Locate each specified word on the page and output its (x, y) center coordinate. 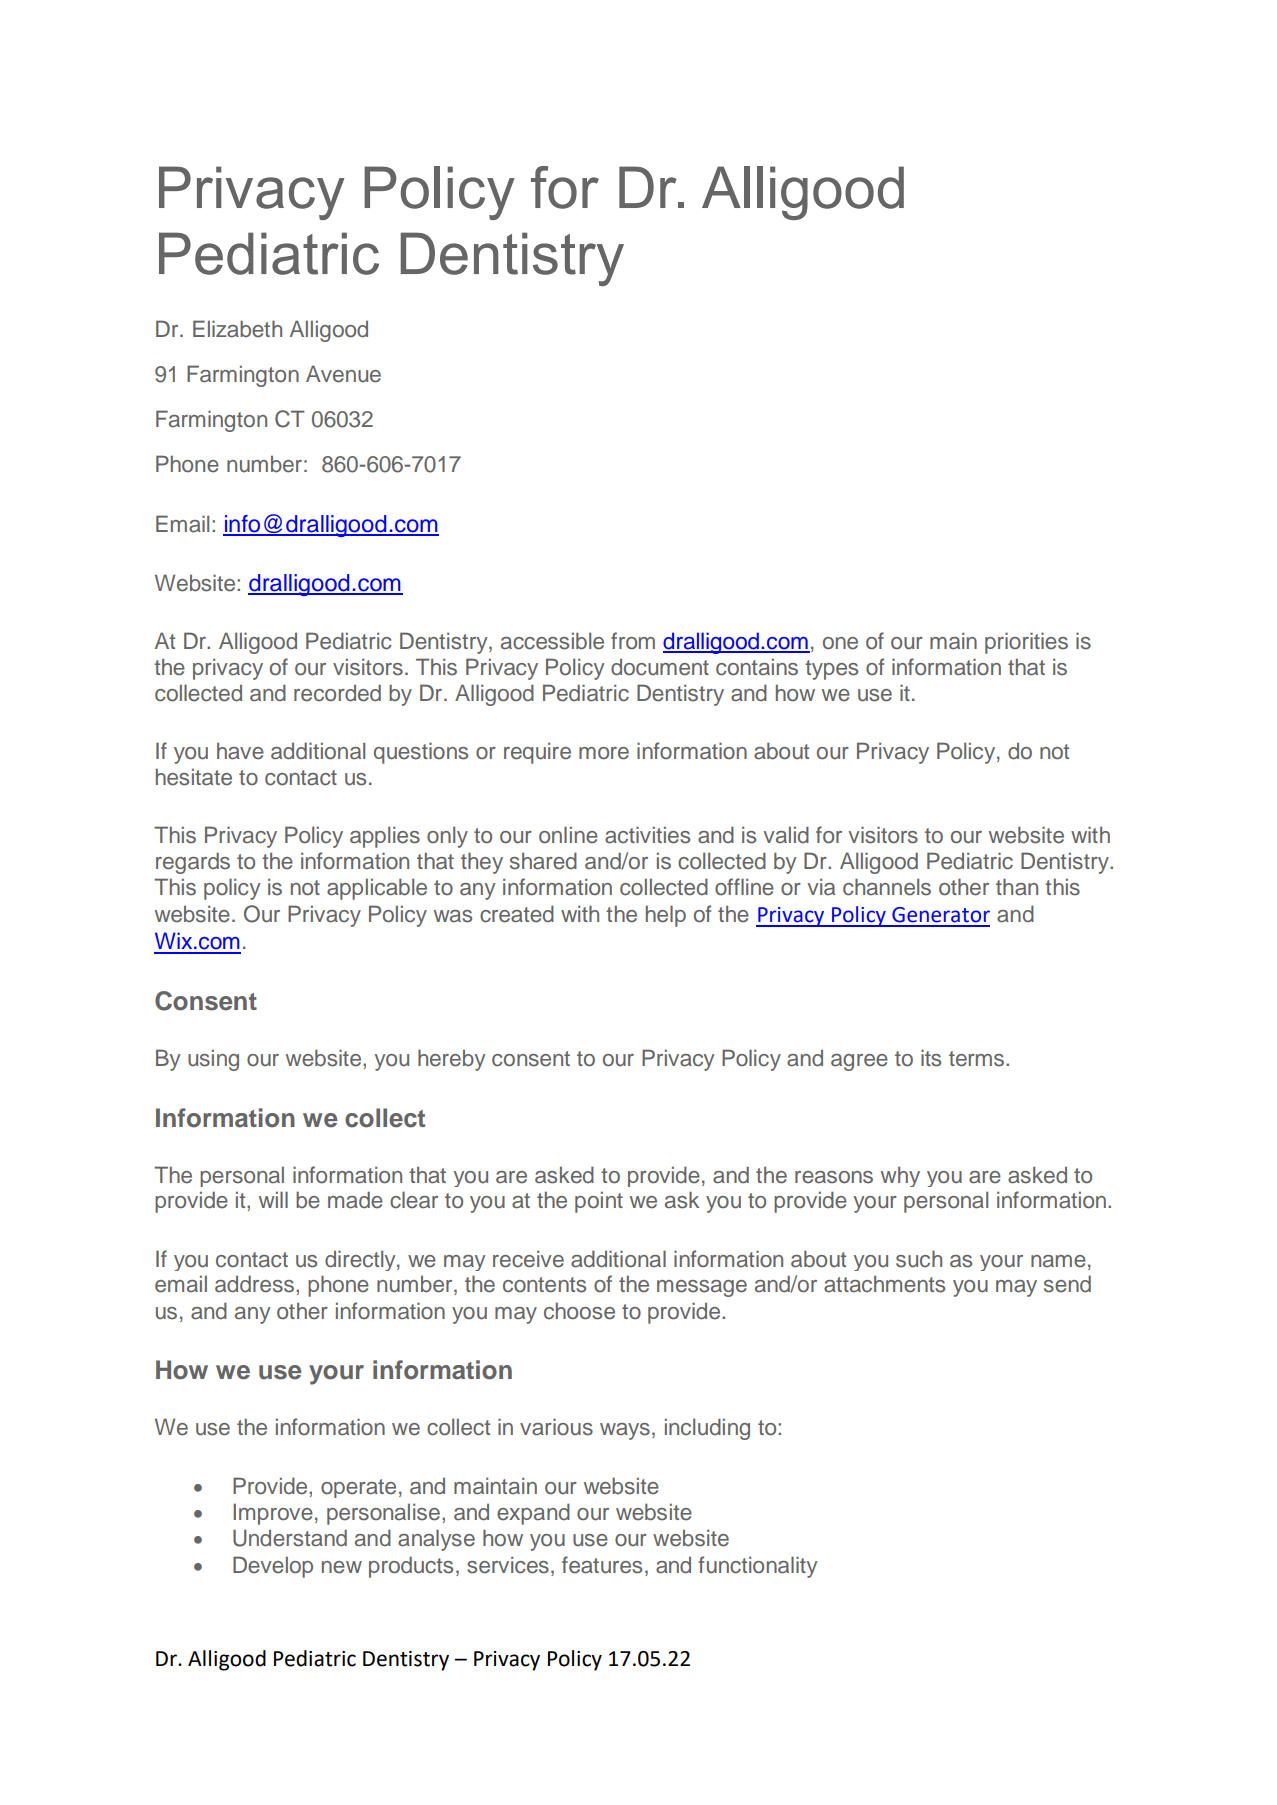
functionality (758, 1567)
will (273, 1199)
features (602, 1565)
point (599, 1202)
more (604, 753)
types (831, 670)
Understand (290, 1538)
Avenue (343, 374)
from (633, 641)
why (900, 1176)
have (240, 751)
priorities (1026, 643)
